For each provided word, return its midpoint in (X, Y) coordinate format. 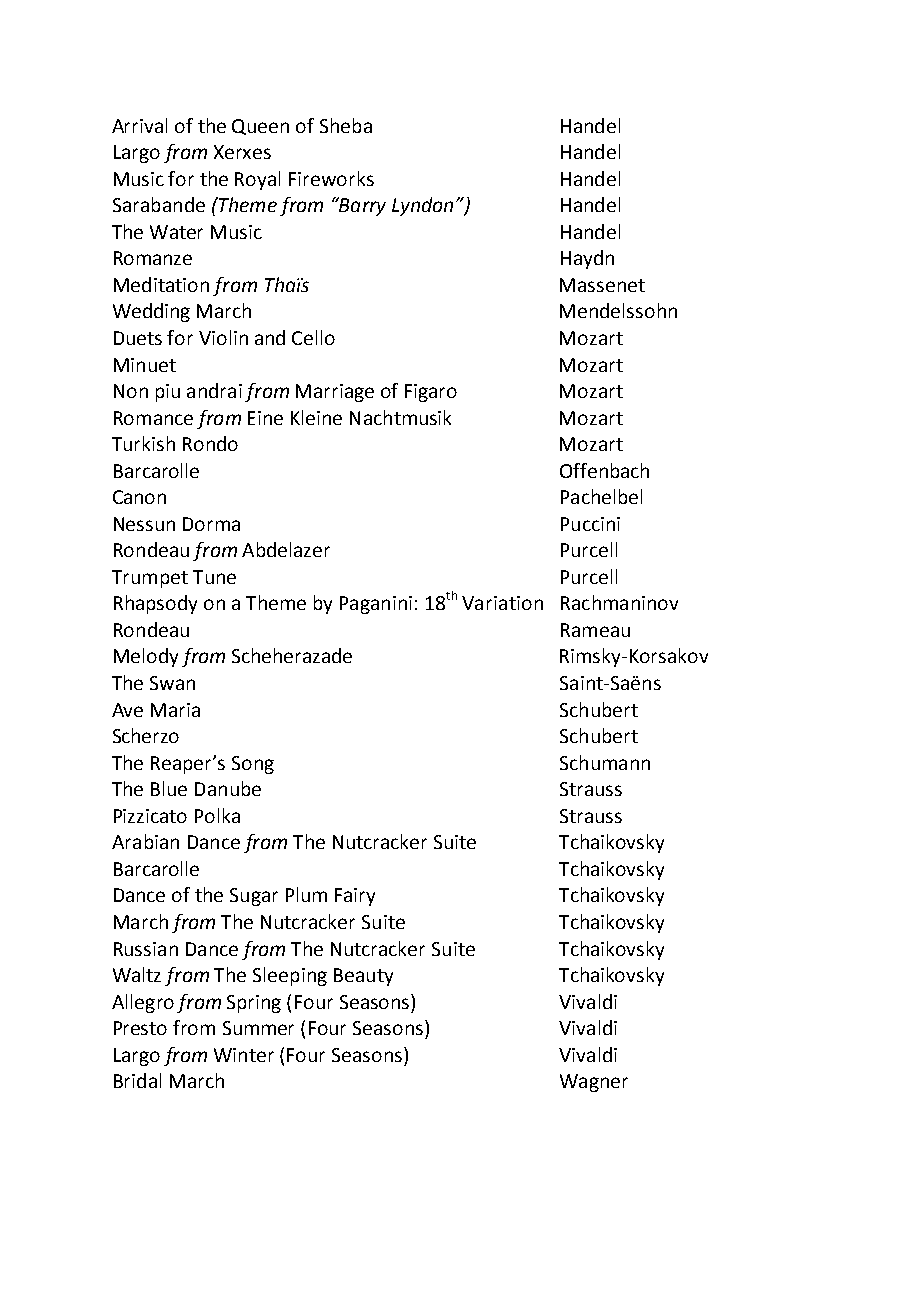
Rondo (210, 443)
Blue (169, 788)
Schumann (605, 762)
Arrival (139, 125)
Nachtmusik (400, 417)
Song (253, 765)
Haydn (587, 259)
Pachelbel (601, 496)
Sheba (346, 125)
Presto (140, 1028)
